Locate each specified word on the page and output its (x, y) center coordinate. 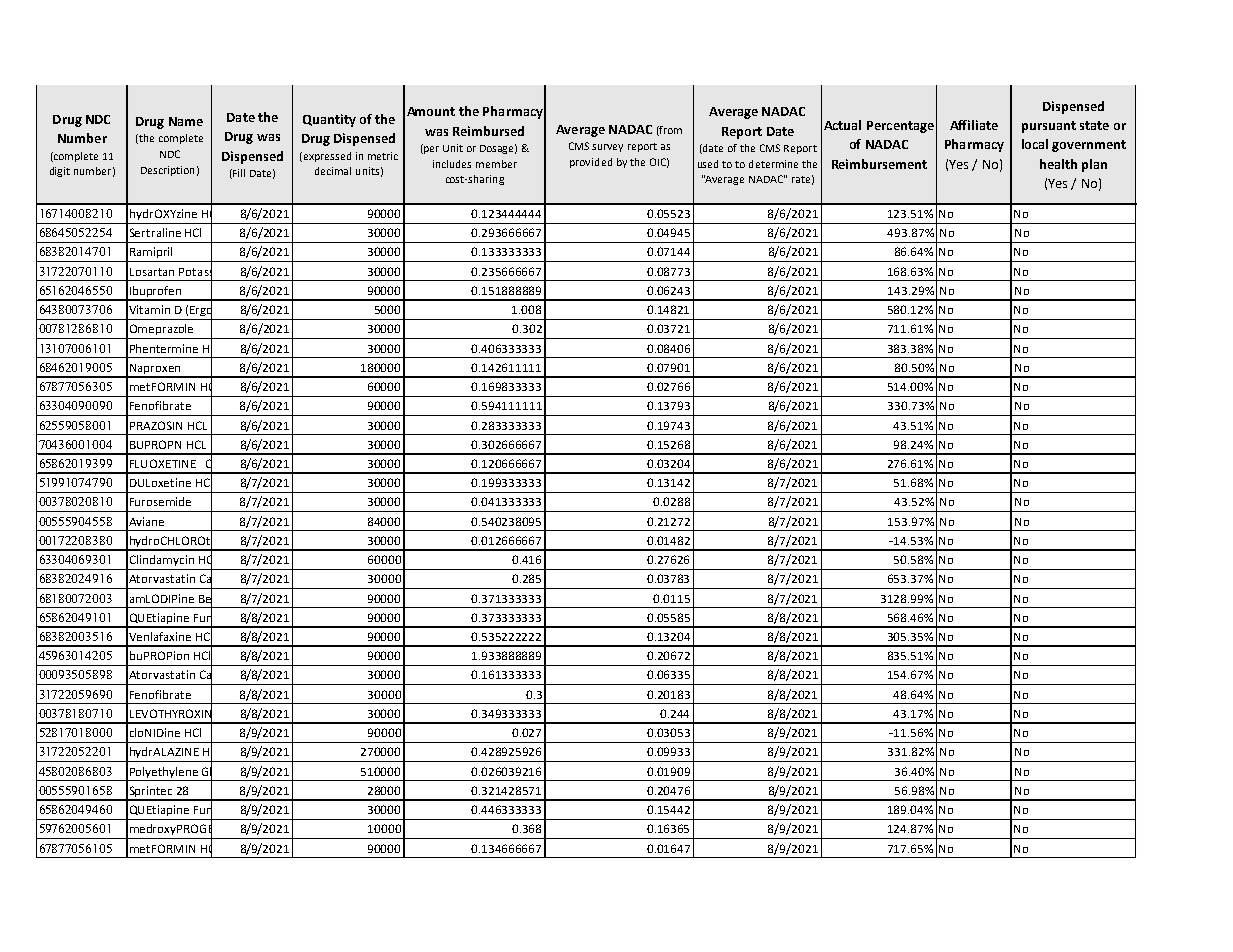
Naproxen (156, 370)
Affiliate (974, 125)
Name (186, 121)
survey (607, 148)
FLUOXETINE (163, 463)
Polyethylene (164, 772)
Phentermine (164, 348)
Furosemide (160, 501)
